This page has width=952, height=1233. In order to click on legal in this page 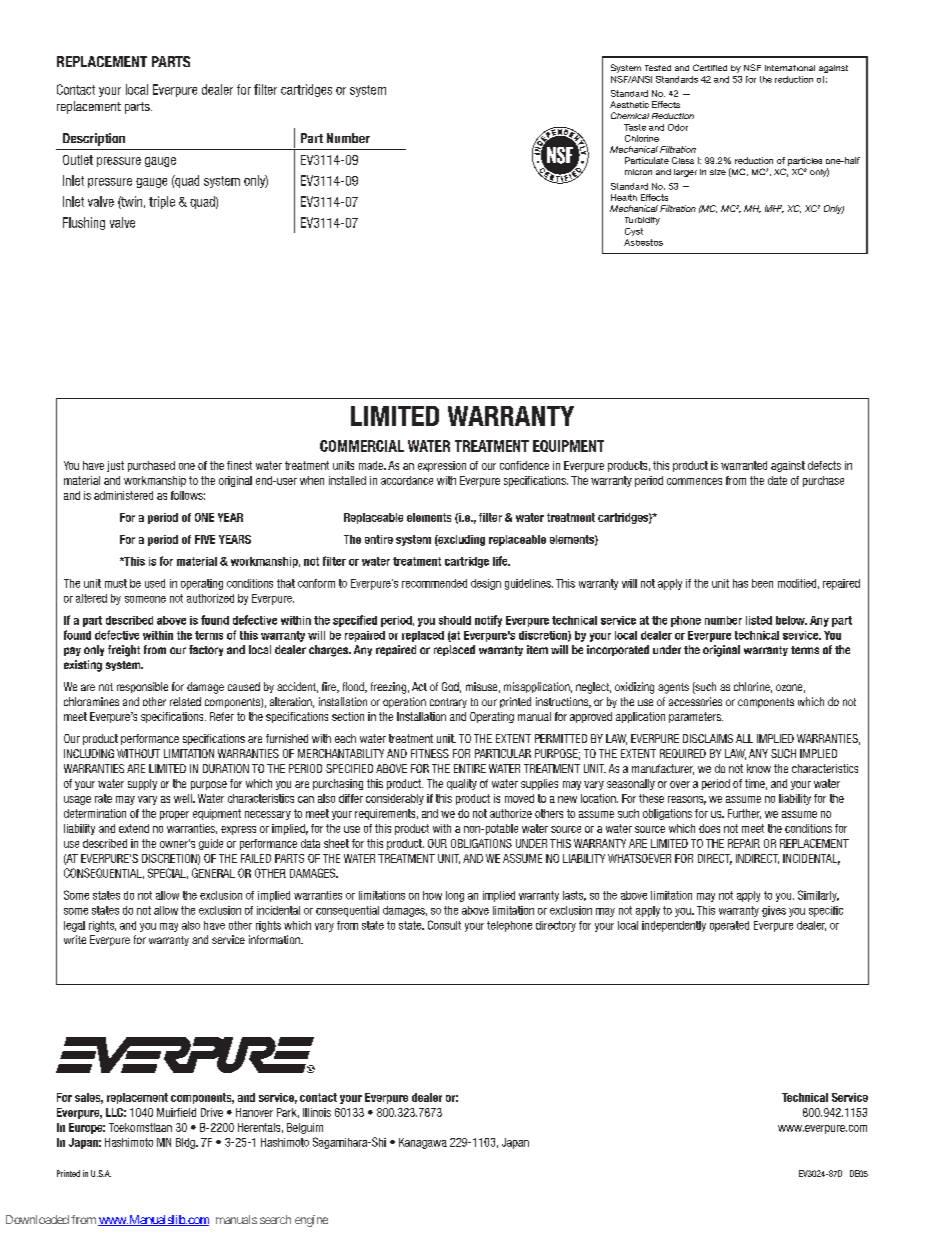, I will do `click(74, 926)`.
